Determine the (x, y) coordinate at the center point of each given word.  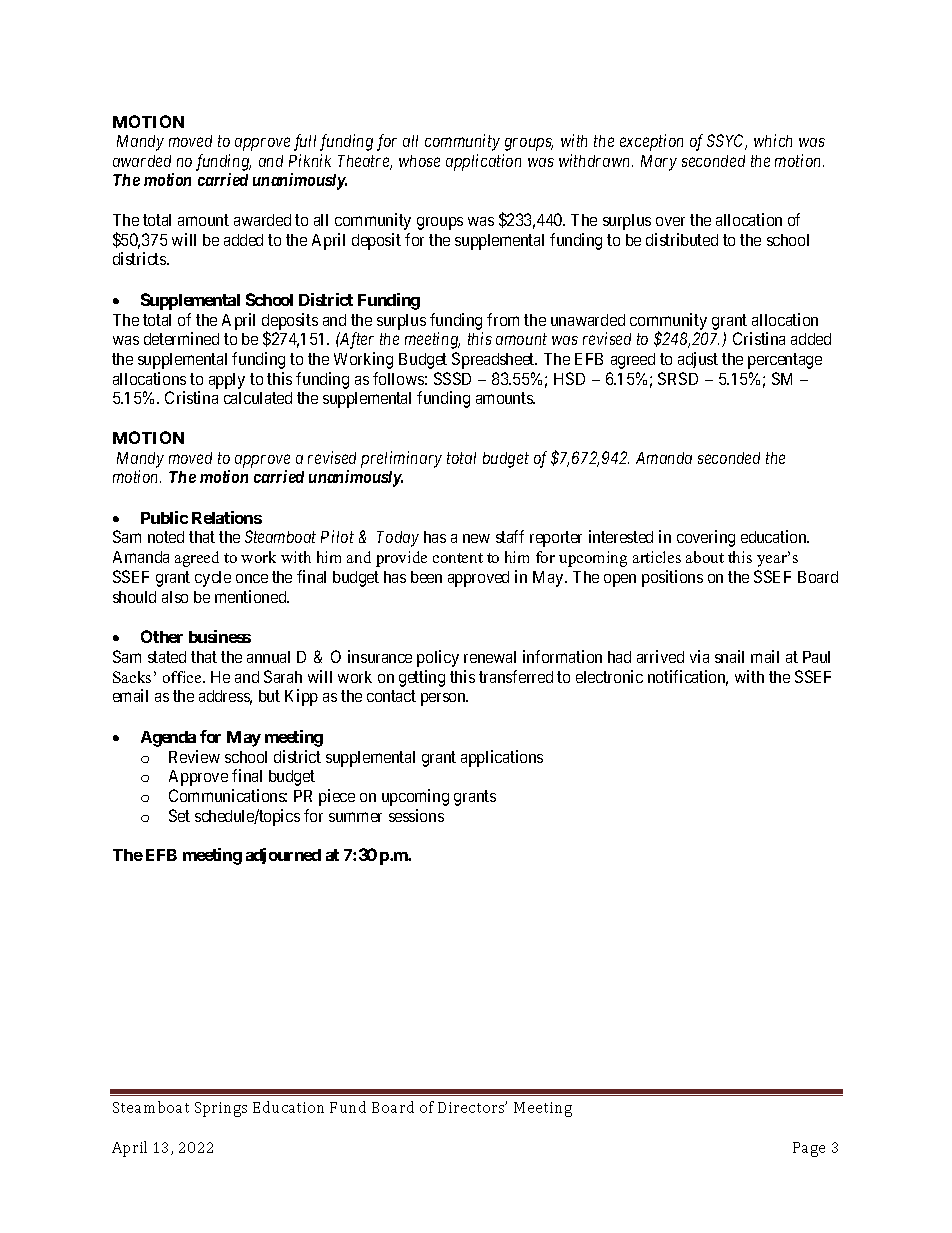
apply (227, 381)
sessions (416, 815)
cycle (213, 579)
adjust (698, 360)
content (458, 558)
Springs (221, 1109)
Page (809, 1149)
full (305, 142)
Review (194, 756)
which (773, 140)
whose (419, 161)
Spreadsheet (494, 360)
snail (729, 656)
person (444, 699)
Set (179, 815)
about (705, 557)
